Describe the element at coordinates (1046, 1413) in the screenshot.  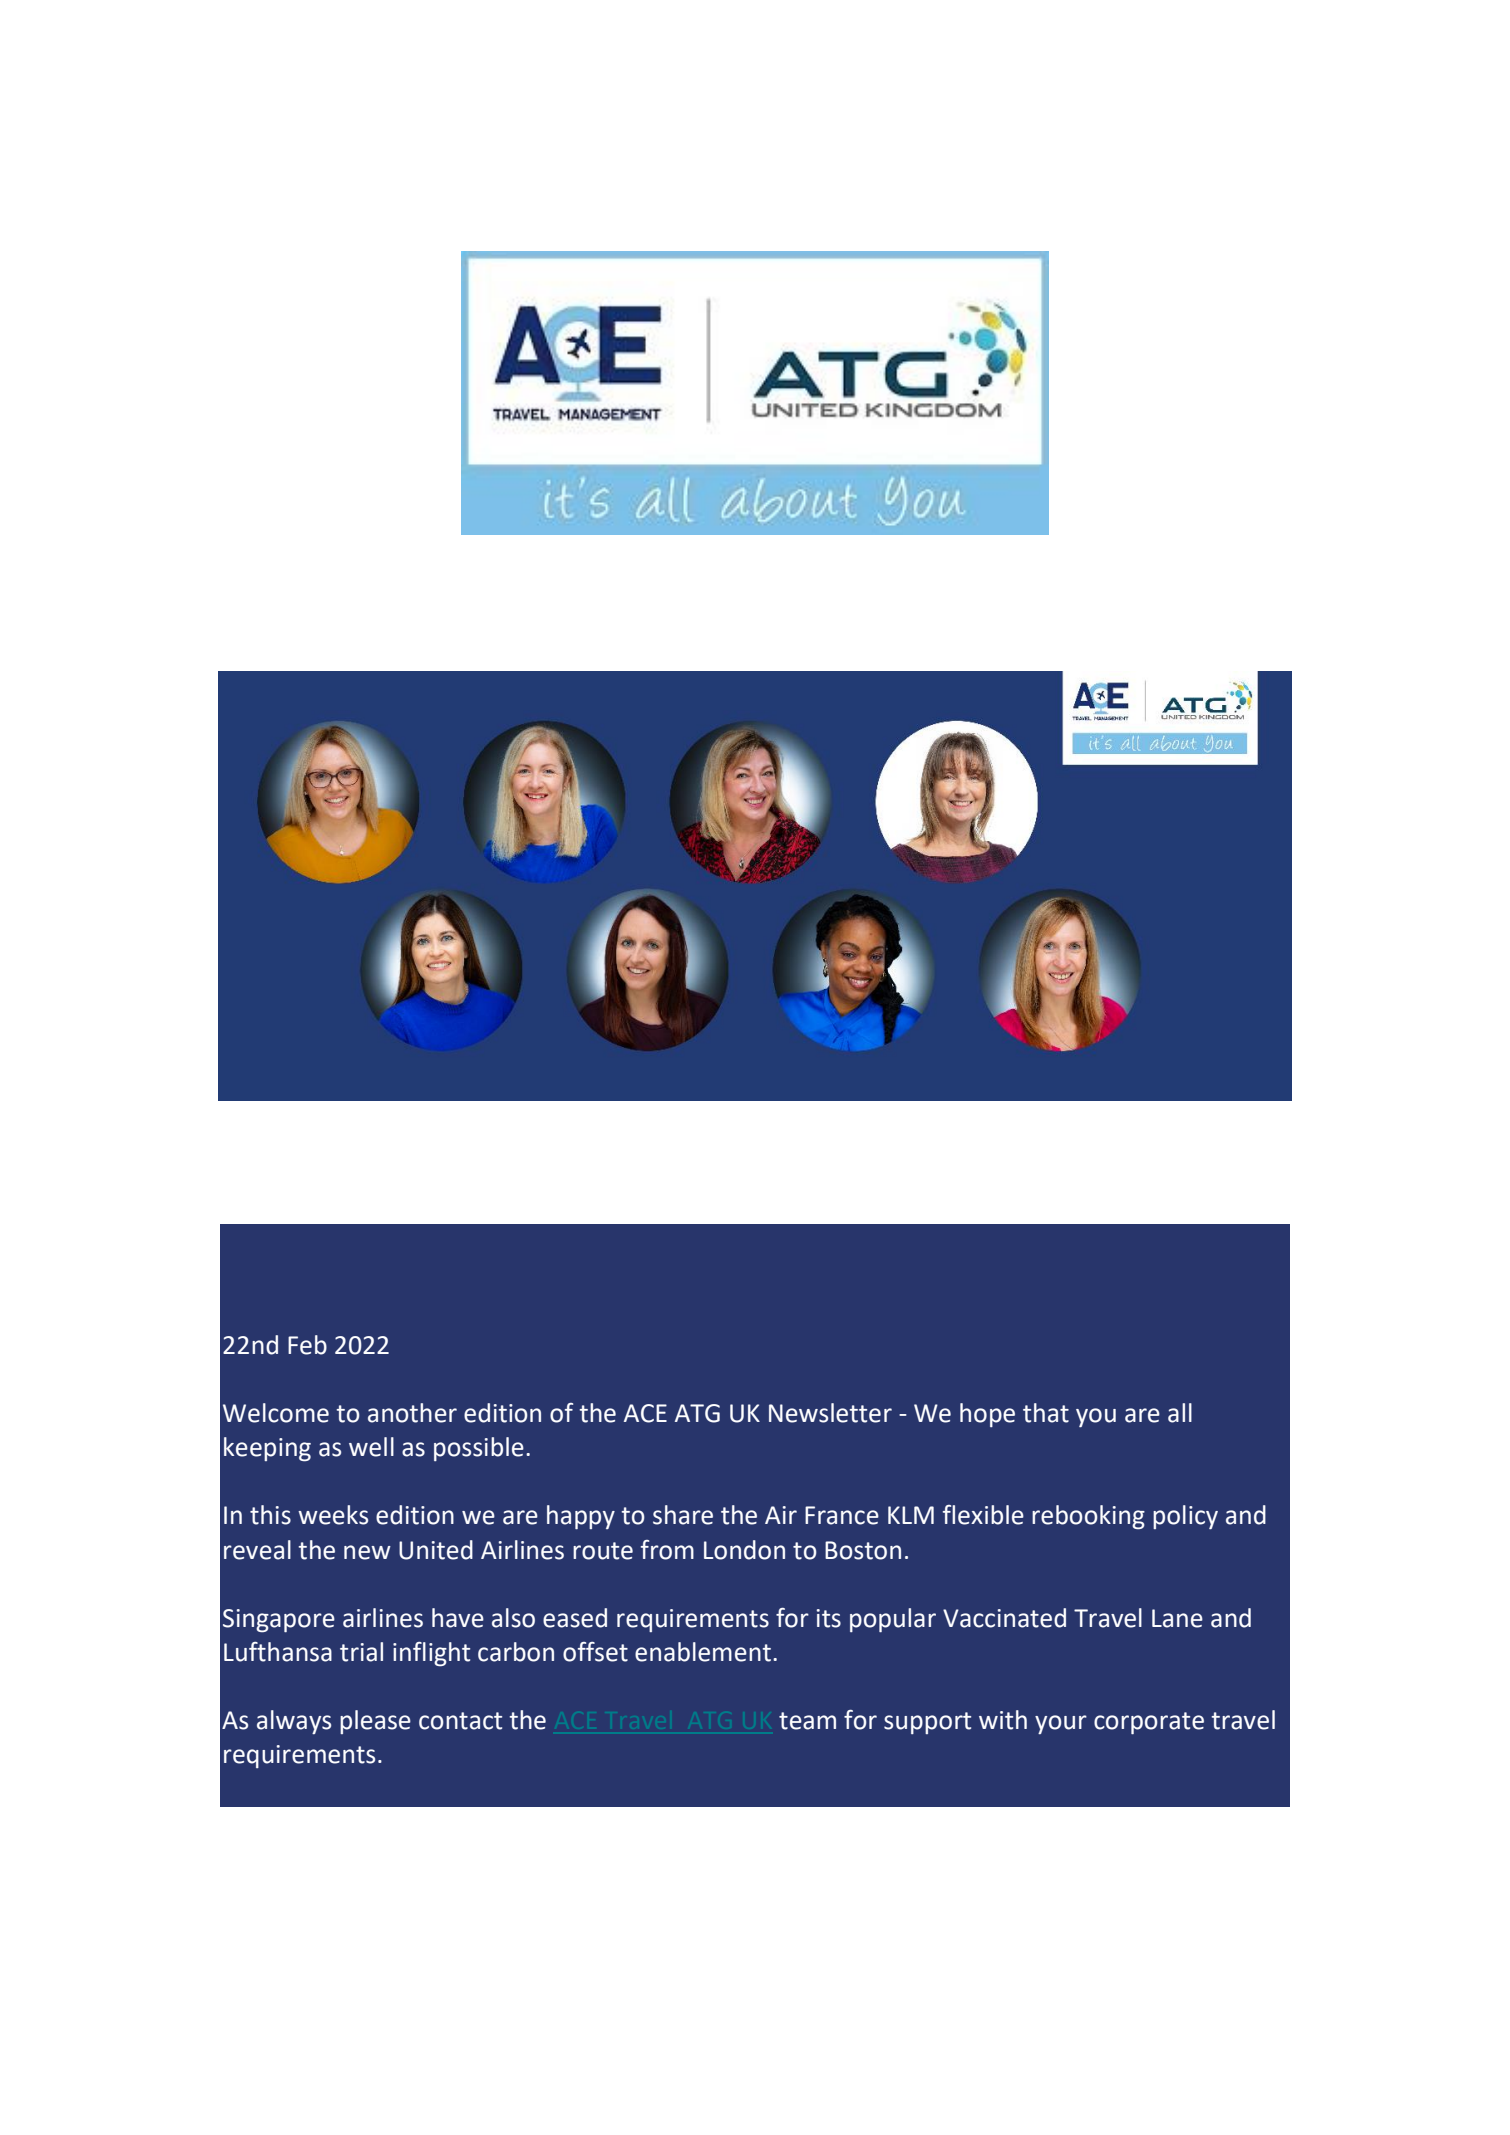
I see `that` at that location.
